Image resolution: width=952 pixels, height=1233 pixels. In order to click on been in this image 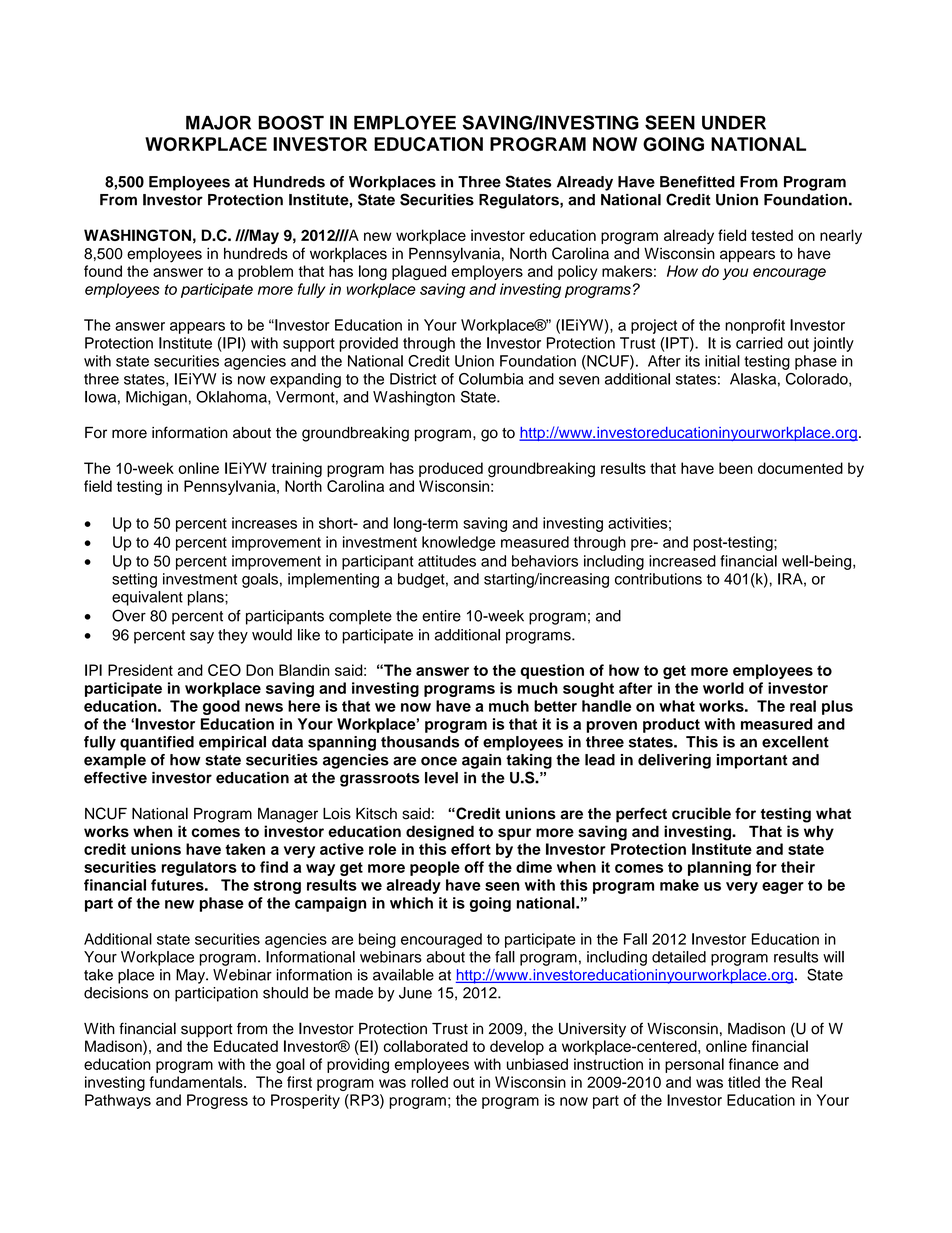, I will do `click(736, 468)`.
